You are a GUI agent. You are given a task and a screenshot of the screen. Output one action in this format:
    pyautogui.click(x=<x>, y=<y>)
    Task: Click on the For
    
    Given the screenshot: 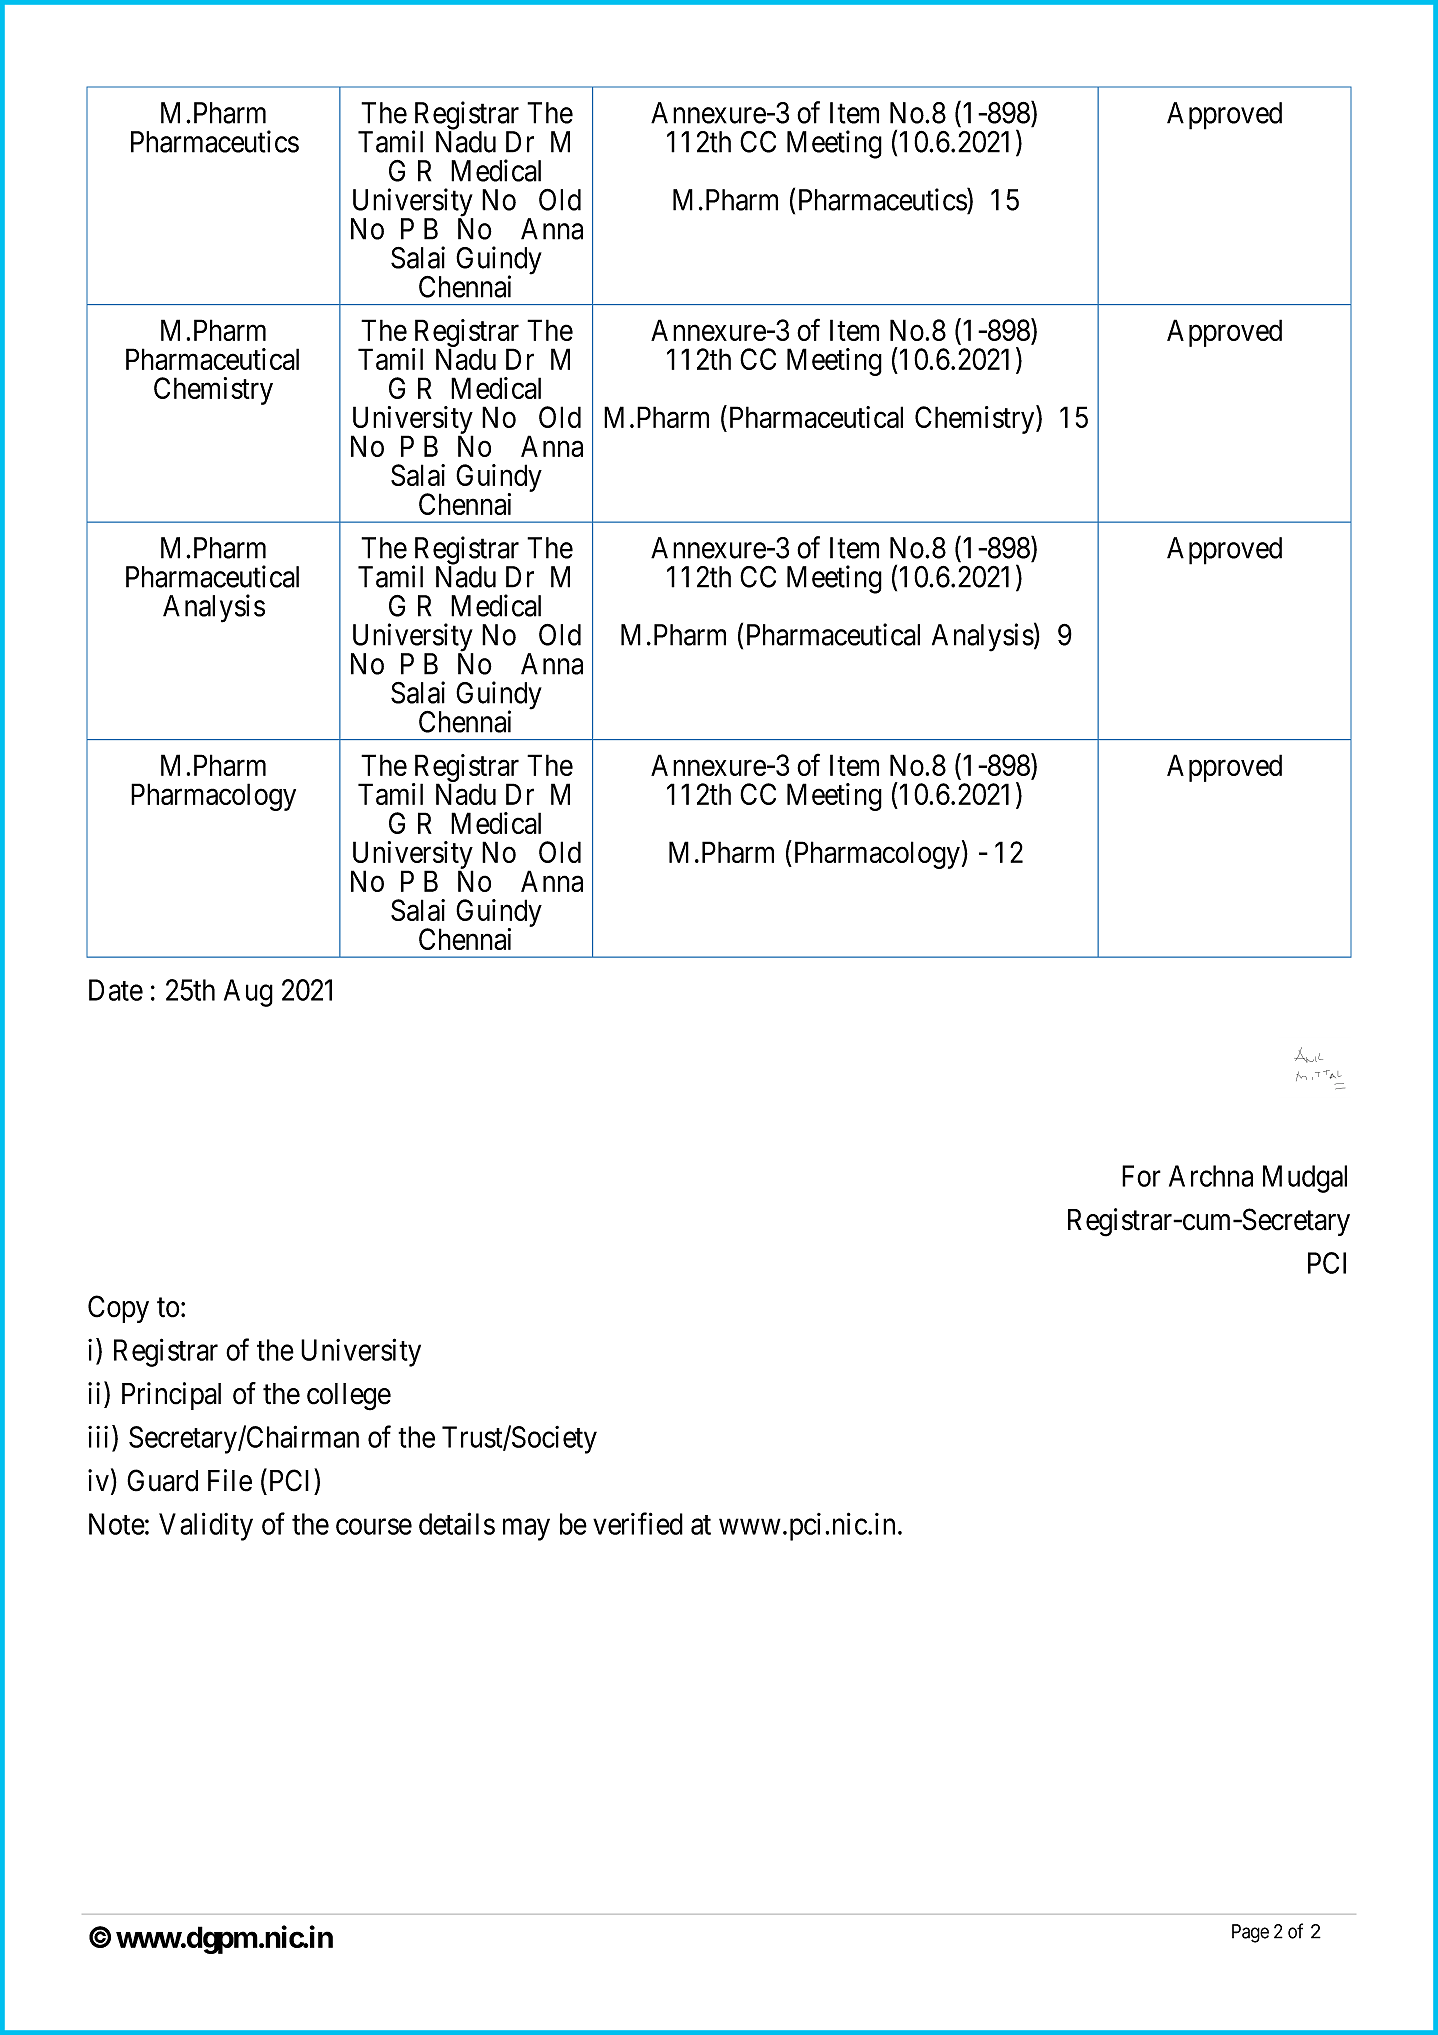 What is the action you would take?
    pyautogui.click(x=1141, y=1176)
